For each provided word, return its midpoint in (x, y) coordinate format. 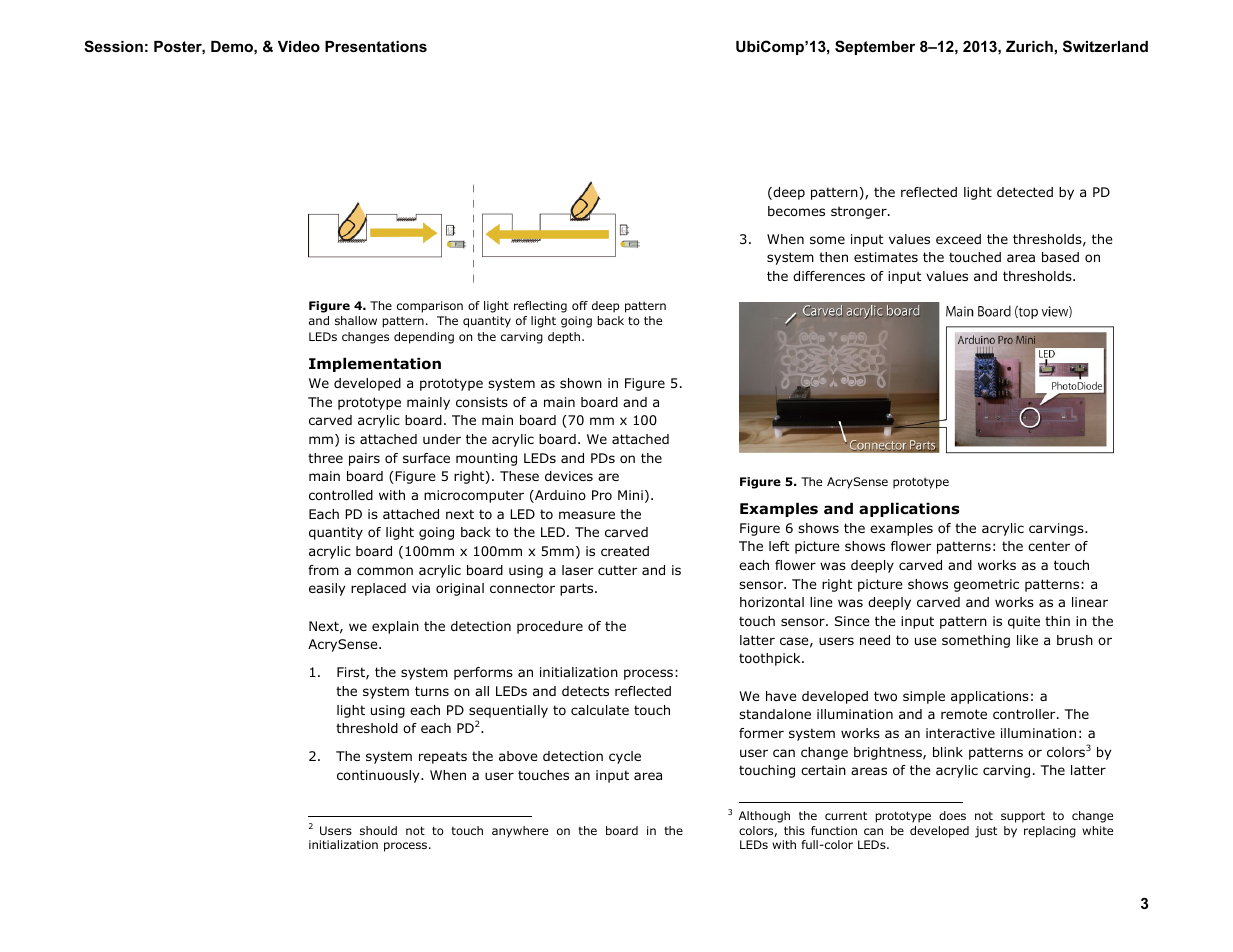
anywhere (520, 832)
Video (299, 46)
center (1049, 546)
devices (569, 476)
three (325, 458)
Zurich (1029, 46)
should (378, 830)
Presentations (376, 46)
